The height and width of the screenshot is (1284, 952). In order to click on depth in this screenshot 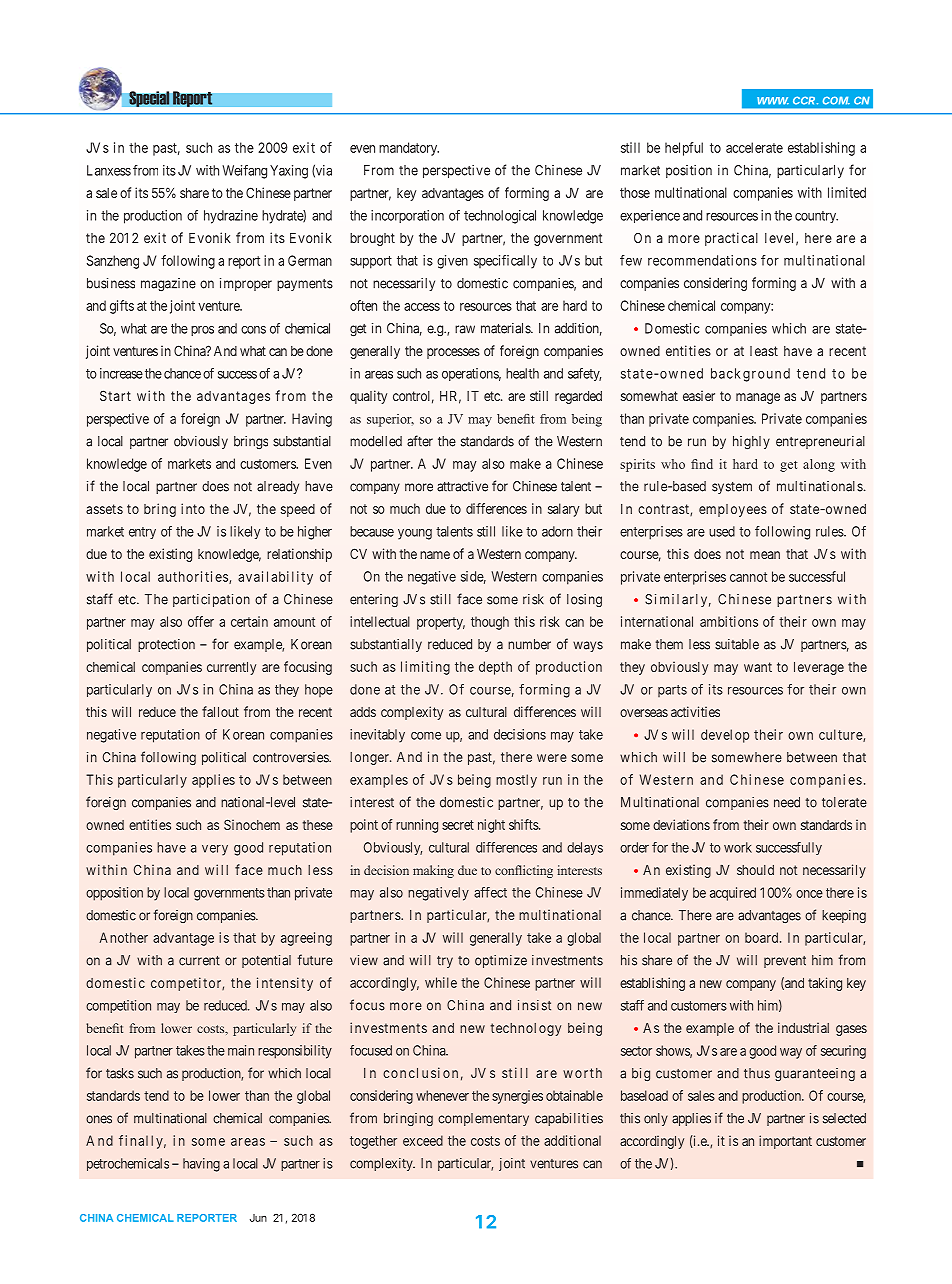, I will do `click(495, 668)`.
